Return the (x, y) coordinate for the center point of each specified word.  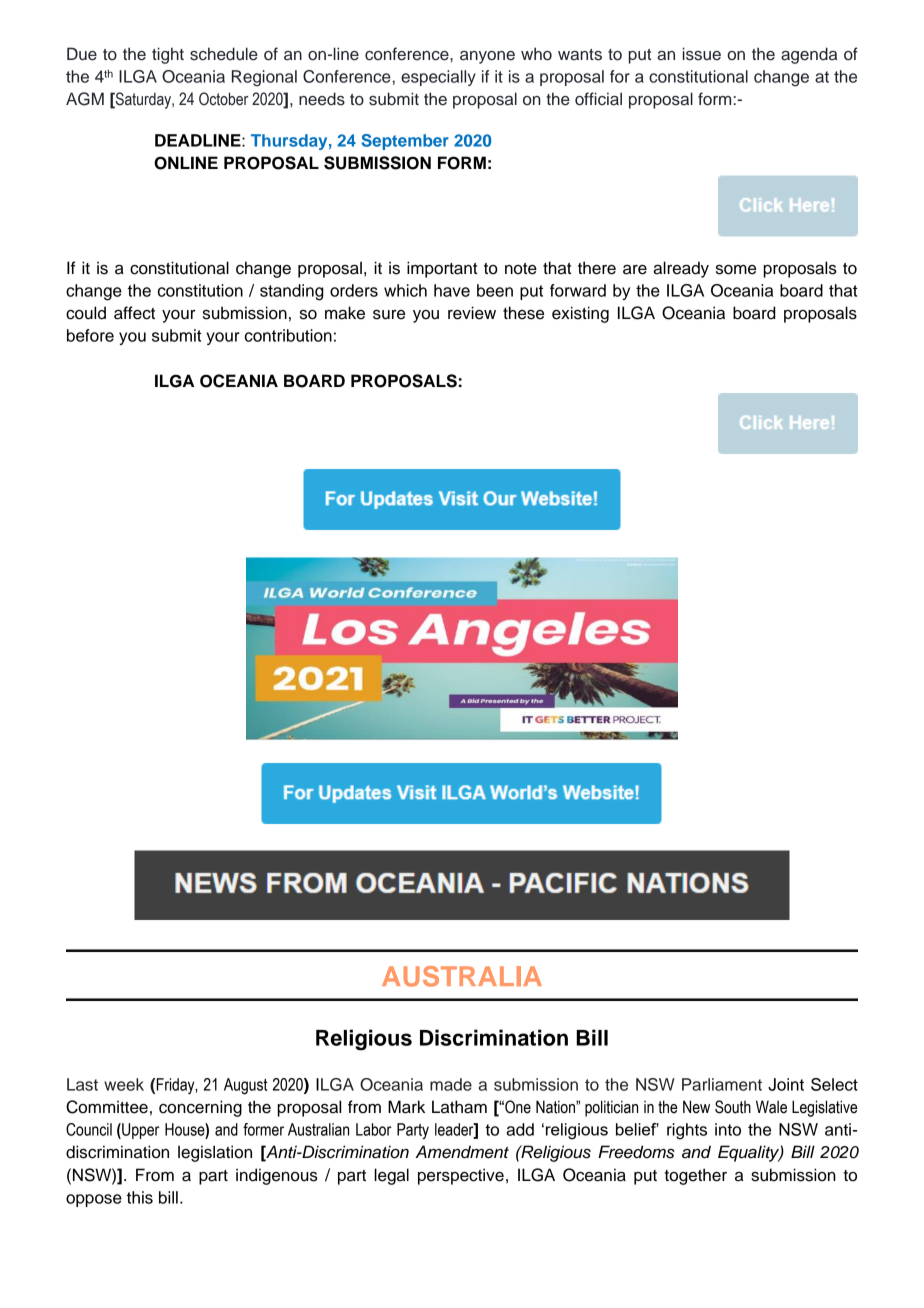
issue (702, 54)
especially (438, 78)
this (140, 1197)
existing (580, 314)
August (246, 1086)
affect (134, 313)
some (736, 270)
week (124, 1084)
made (451, 1084)
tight (168, 55)
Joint (786, 1084)
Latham (459, 1107)
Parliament (722, 1084)
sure (389, 315)
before (90, 335)
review (472, 313)
